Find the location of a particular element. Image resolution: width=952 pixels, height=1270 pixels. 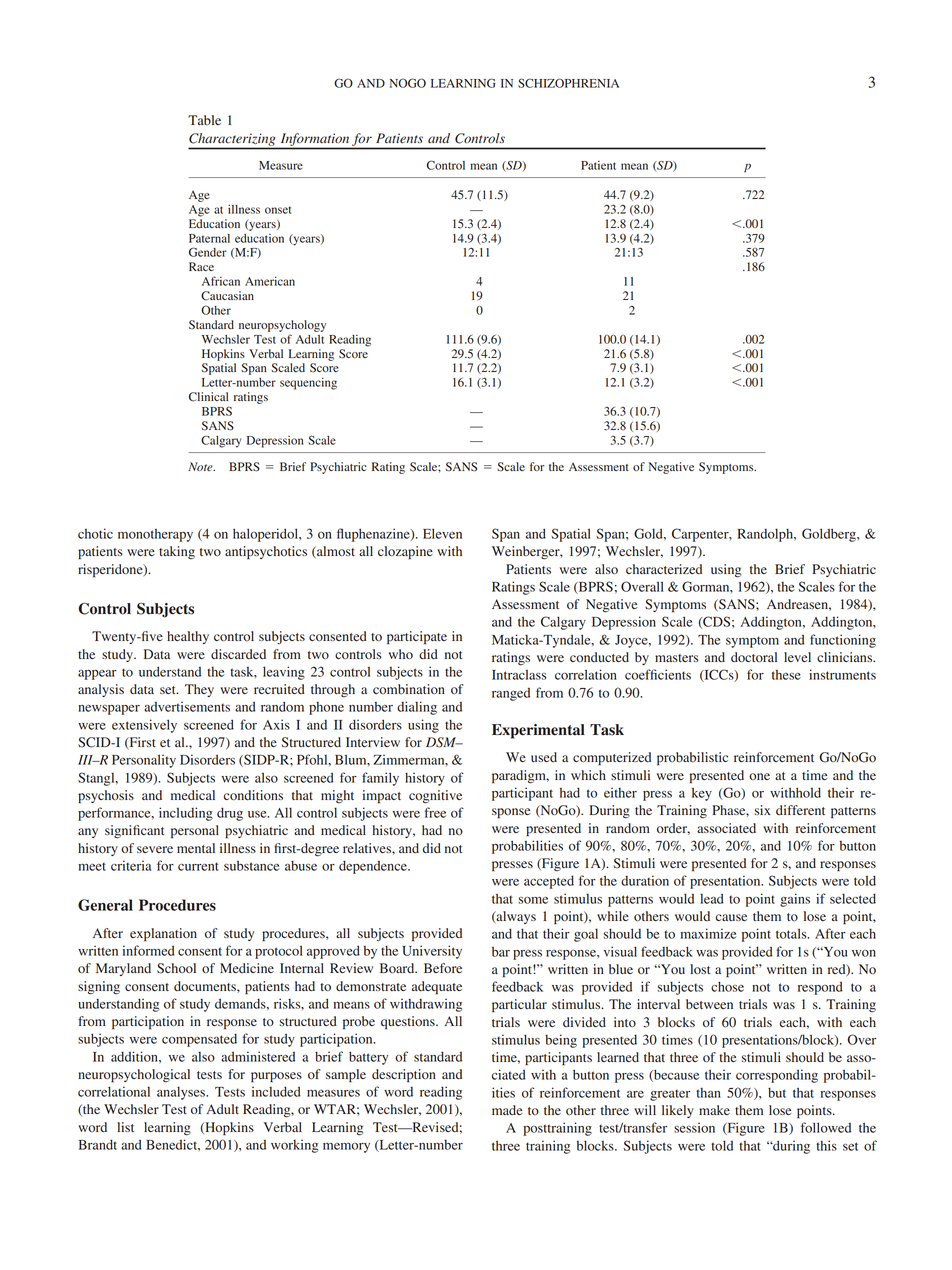

SCHIZOPHRENIA is located at coordinates (568, 83).
